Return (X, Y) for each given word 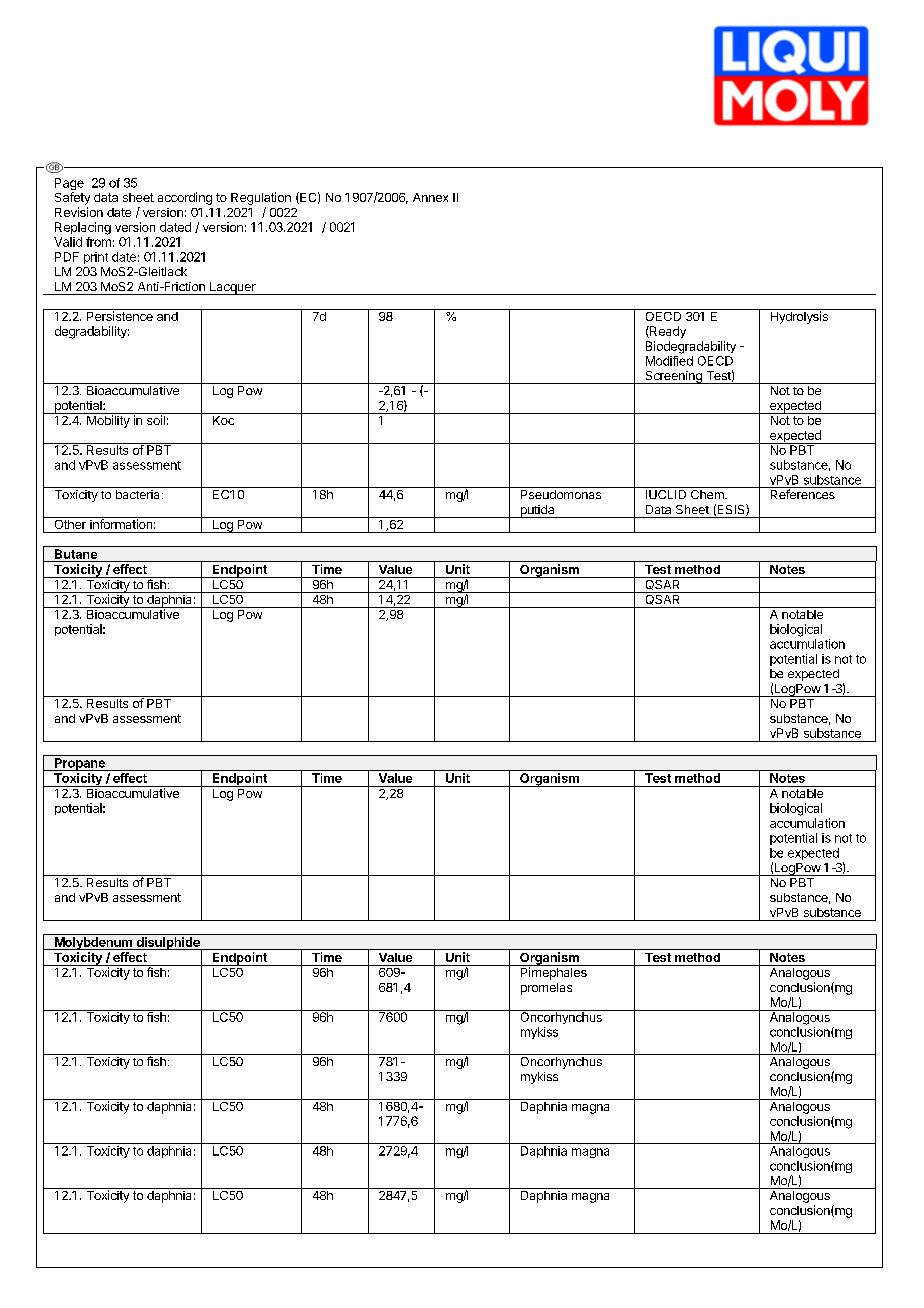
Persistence (120, 315)
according (185, 198)
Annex (430, 197)
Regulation (261, 198)
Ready (667, 332)
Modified (669, 361)
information (121, 523)
